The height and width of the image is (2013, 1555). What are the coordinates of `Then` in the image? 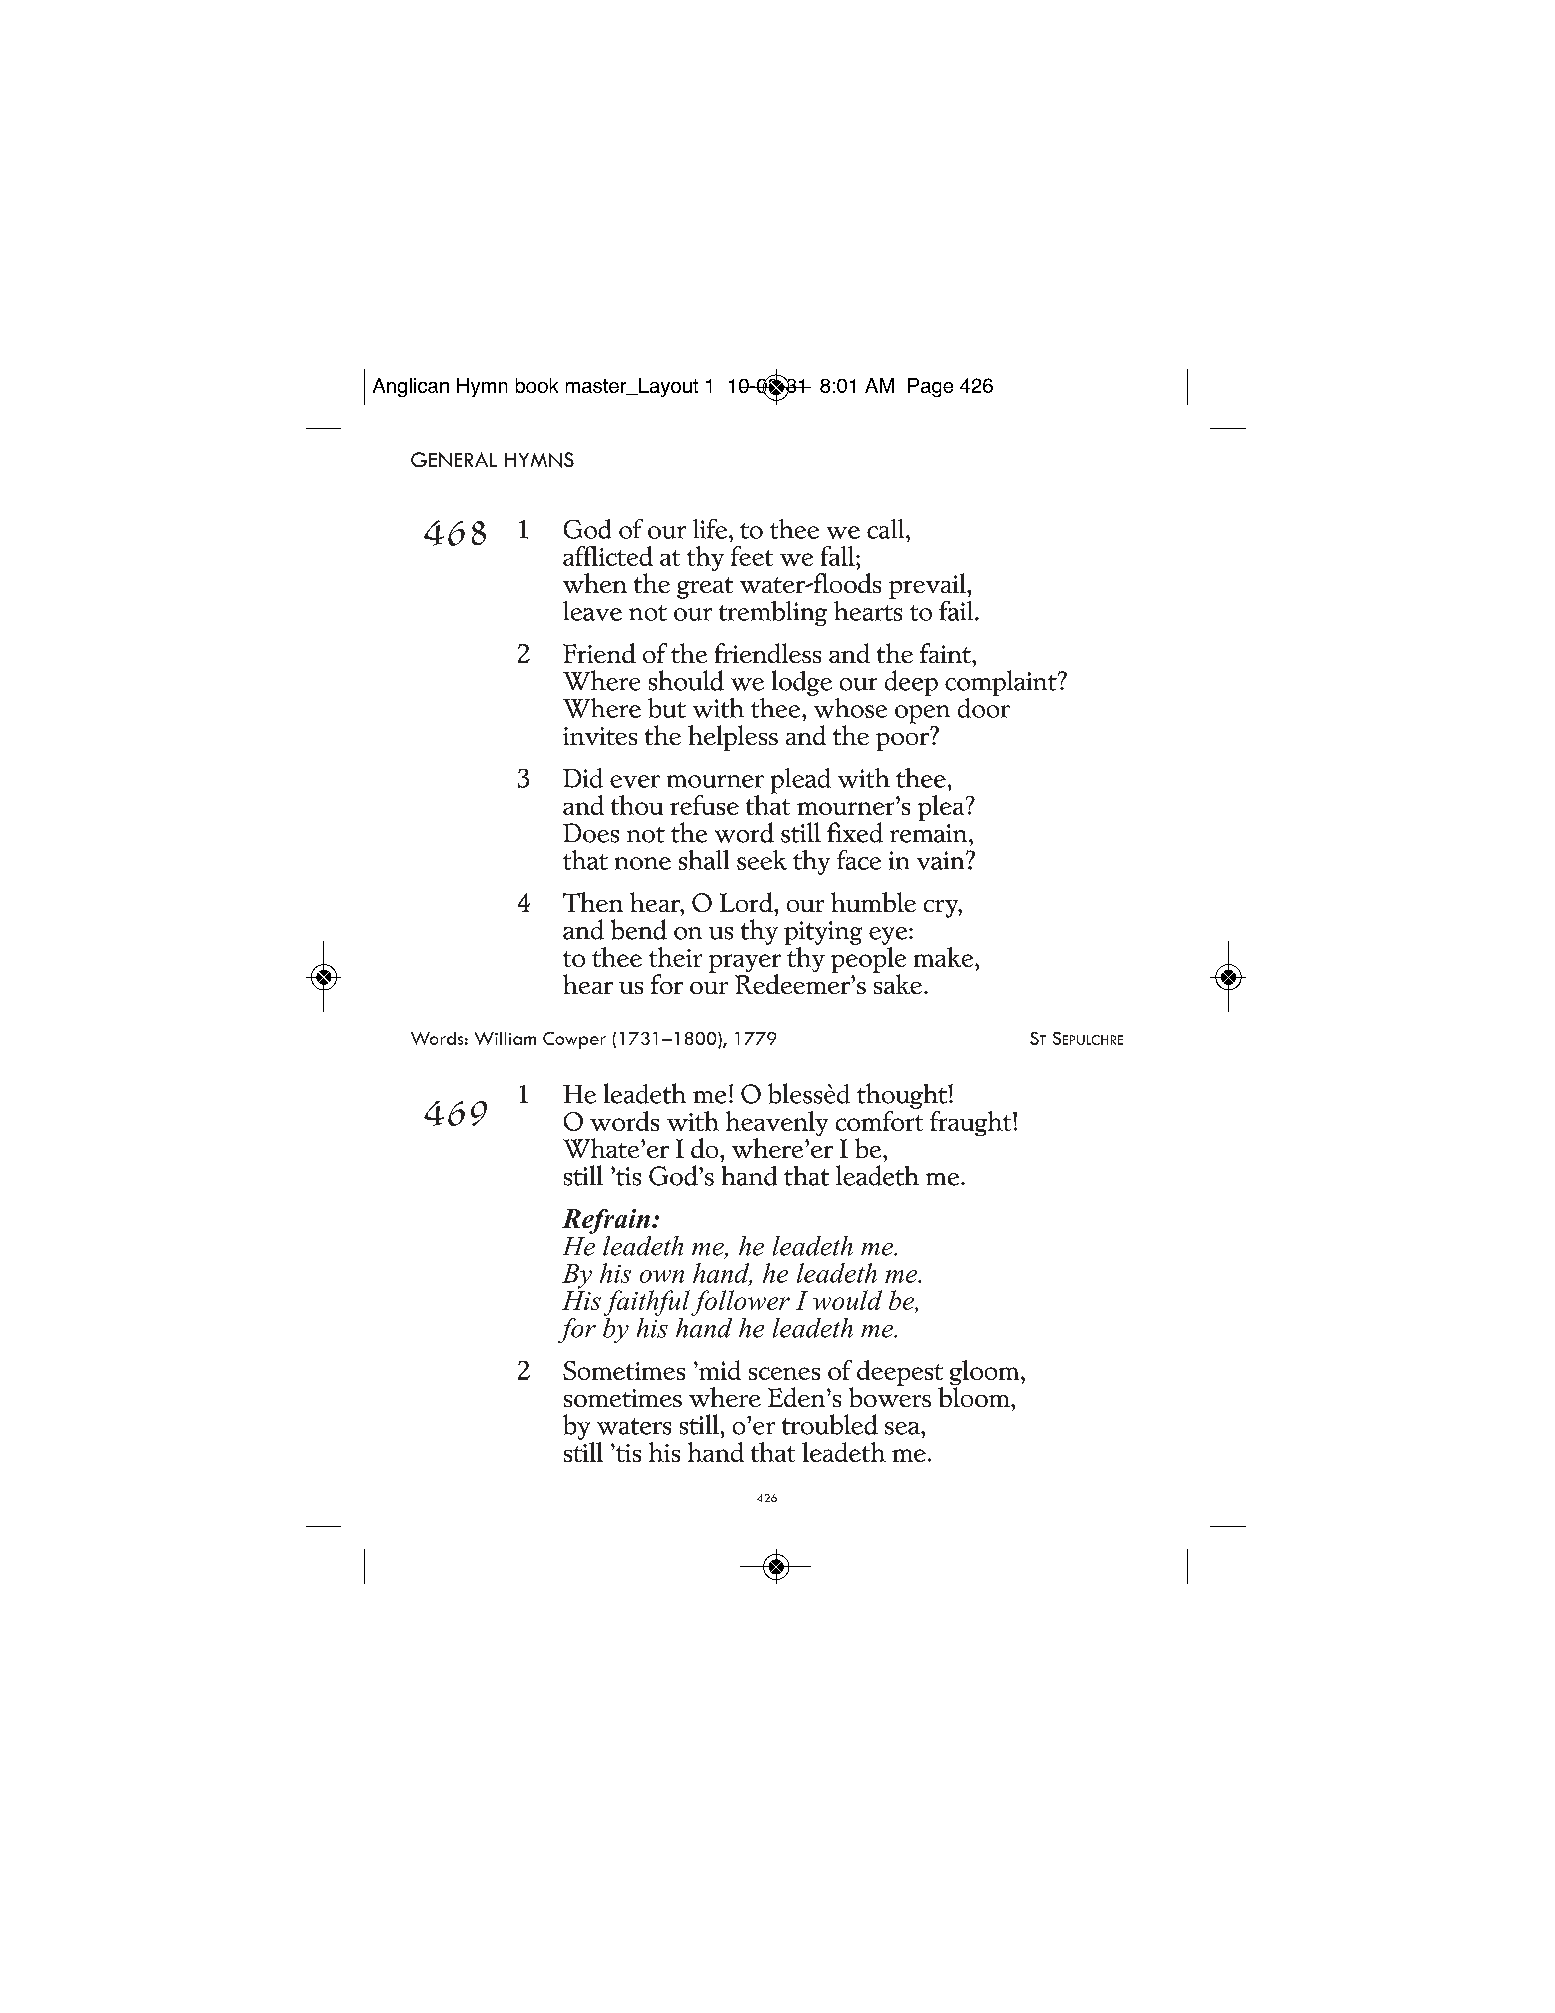 It's located at (593, 902).
